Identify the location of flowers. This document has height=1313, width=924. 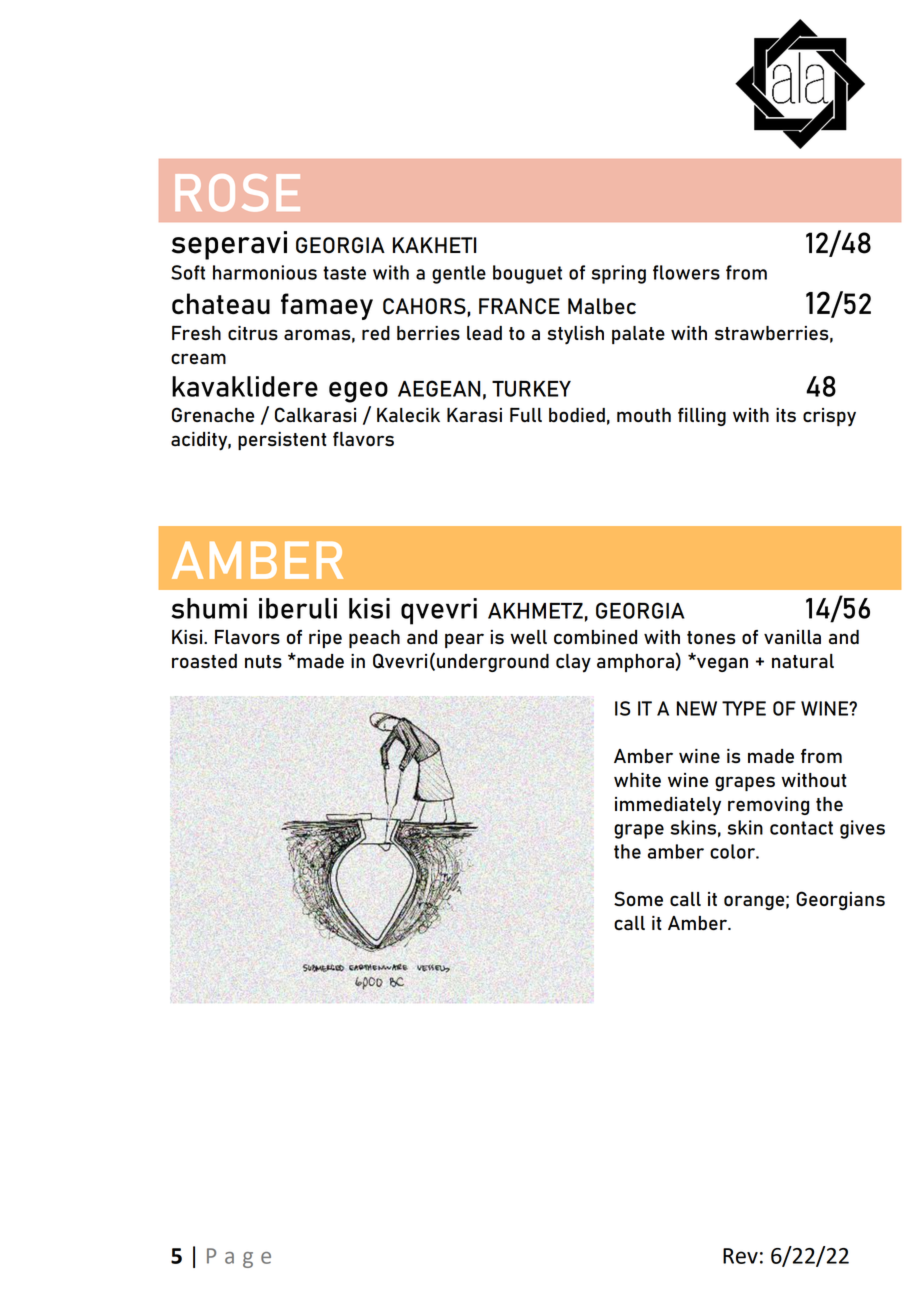
(686, 272).
